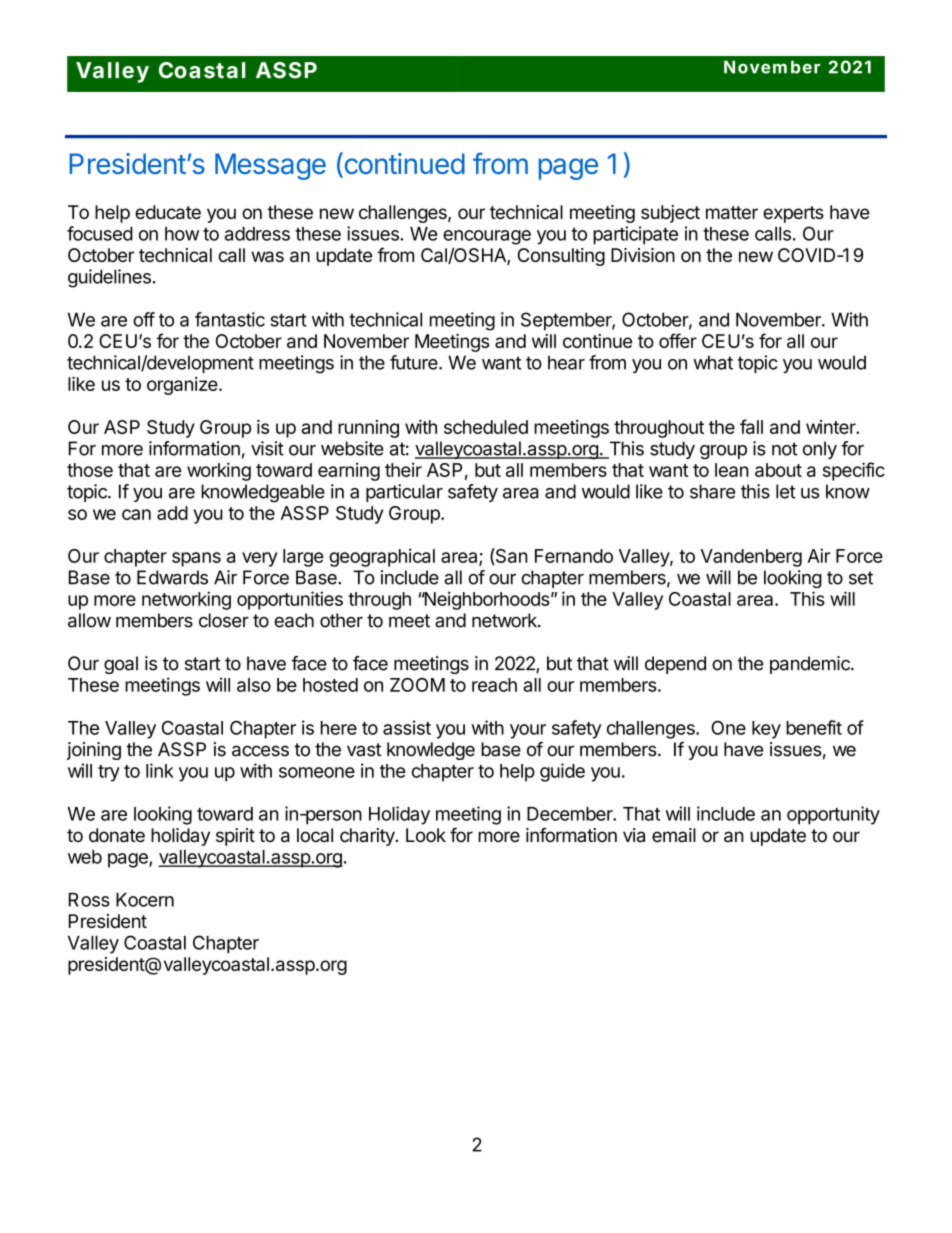 Image resolution: width=952 pixels, height=1233 pixels. I want to click on what, so click(713, 362).
